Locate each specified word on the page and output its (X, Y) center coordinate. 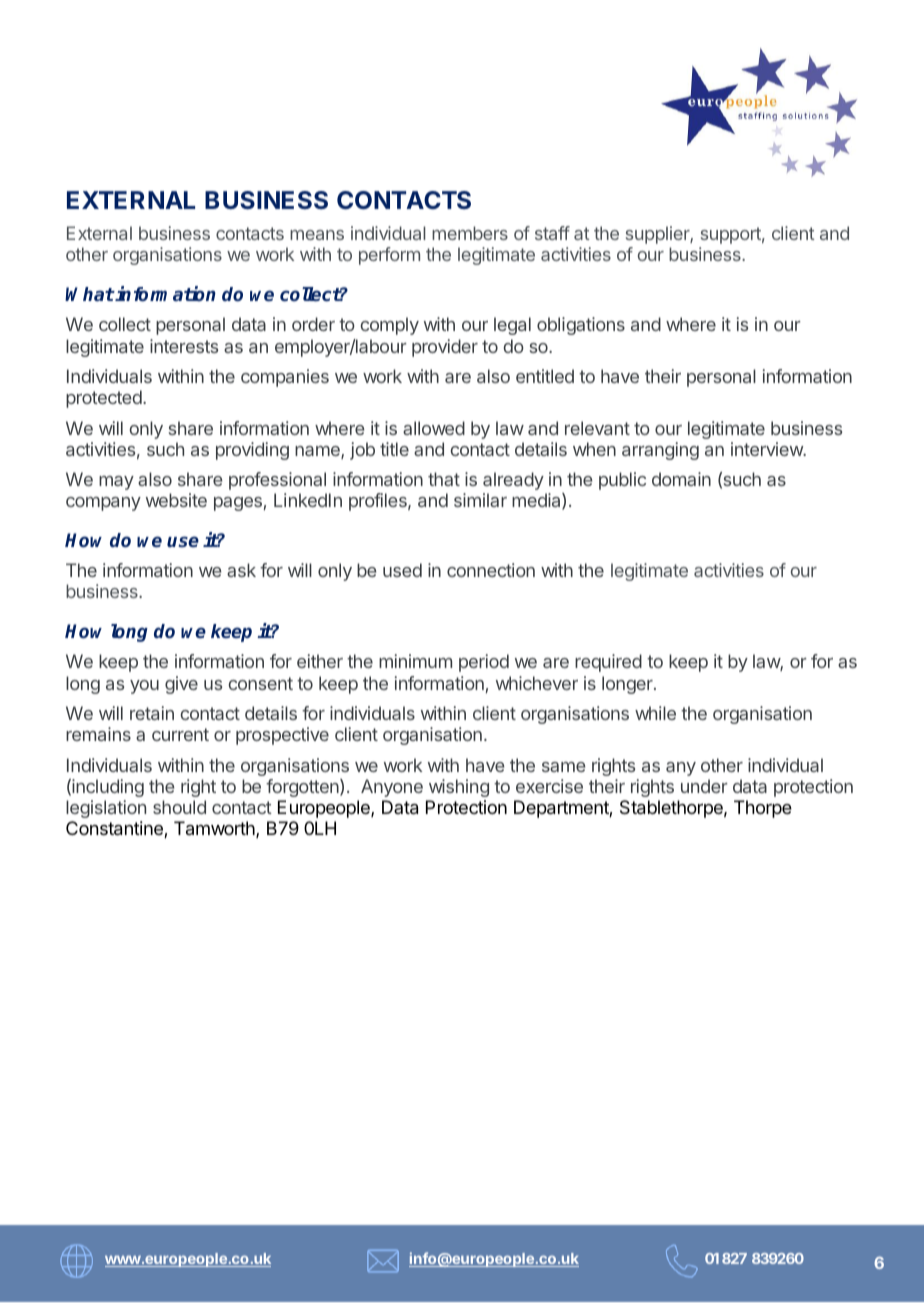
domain (681, 479)
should (179, 807)
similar (480, 500)
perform (389, 256)
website (176, 500)
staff (552, 233)
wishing (459, 788)
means (317, 235)
